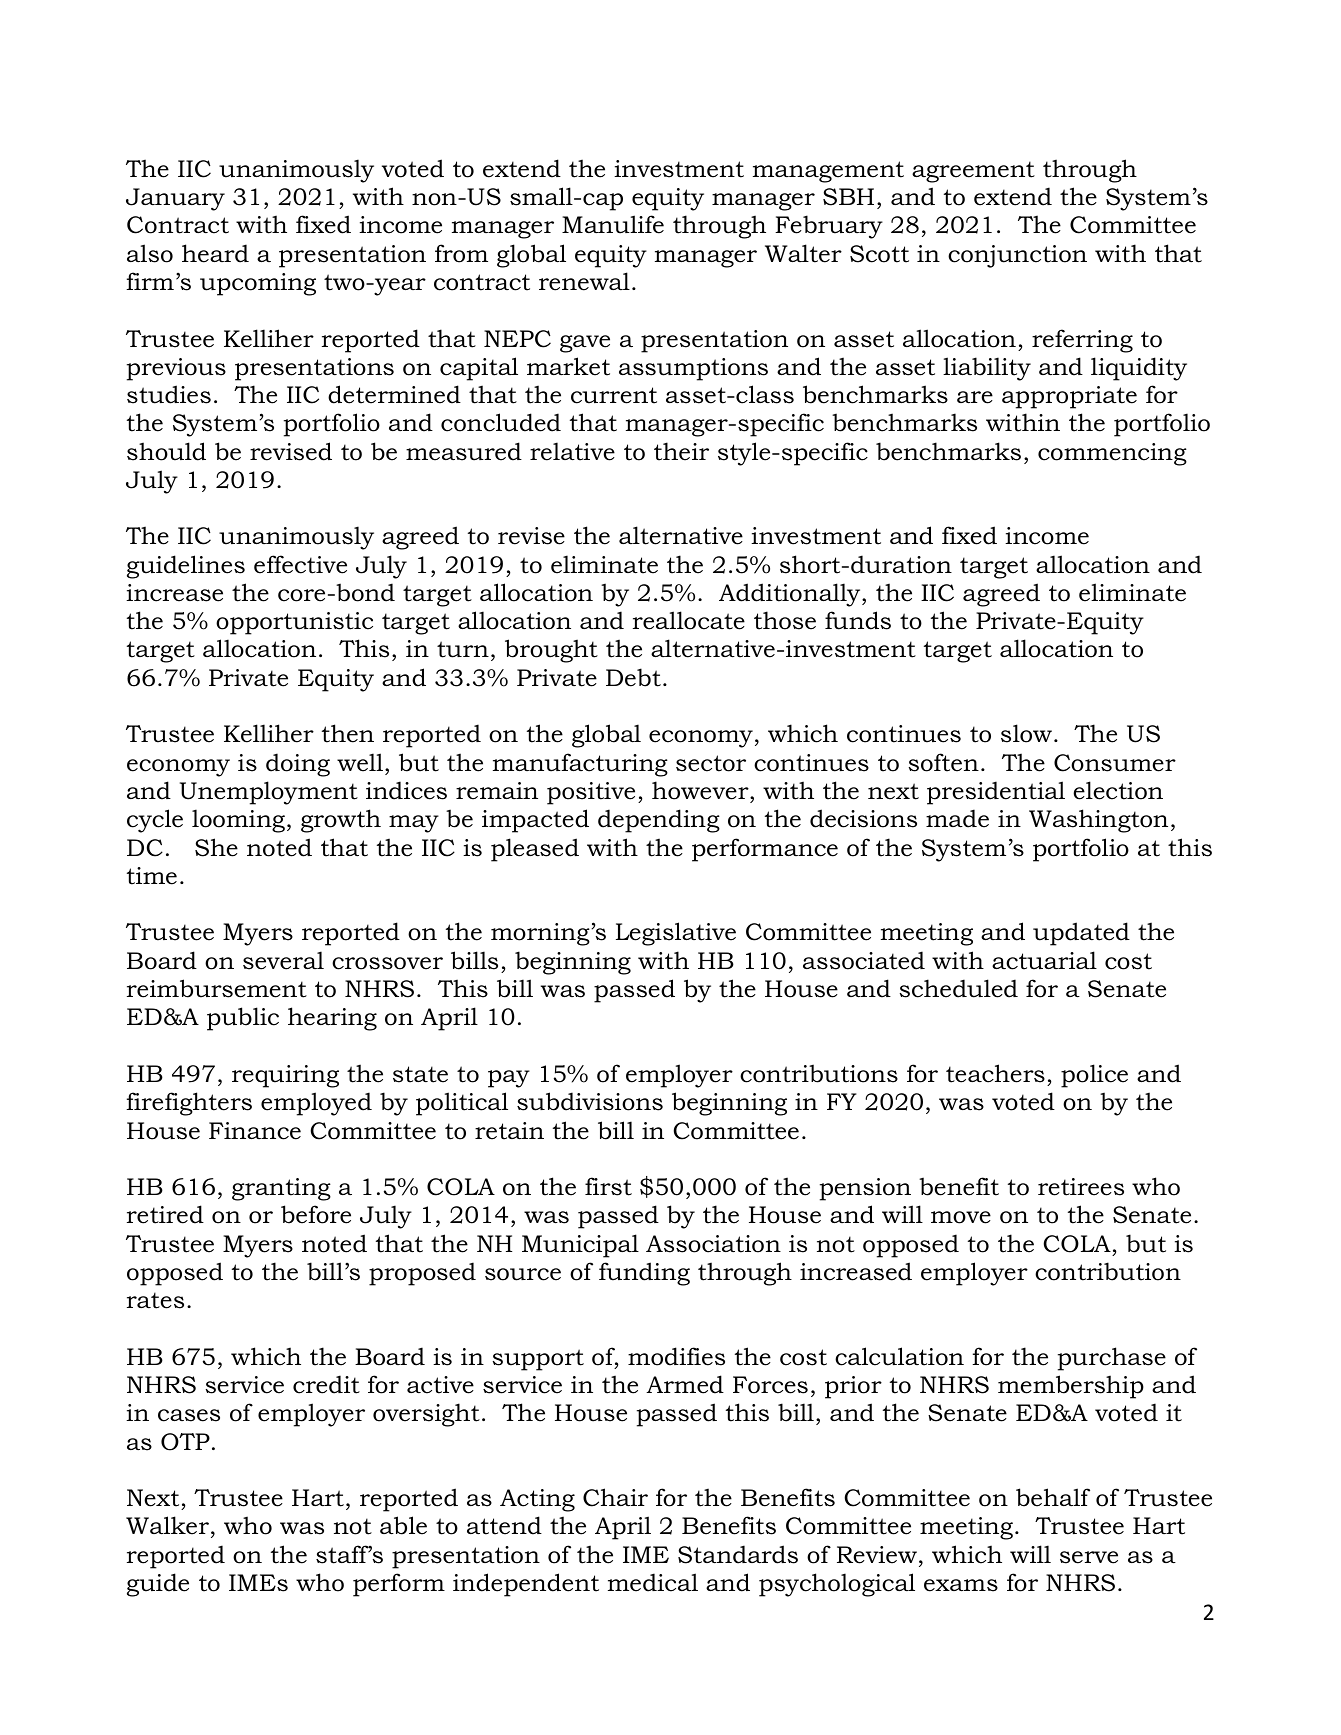 The image size is (1341, 1735). What do you see at coordinates (167, 1525) in the image?
I see `Walker` at bounding box center [167, 1525].
